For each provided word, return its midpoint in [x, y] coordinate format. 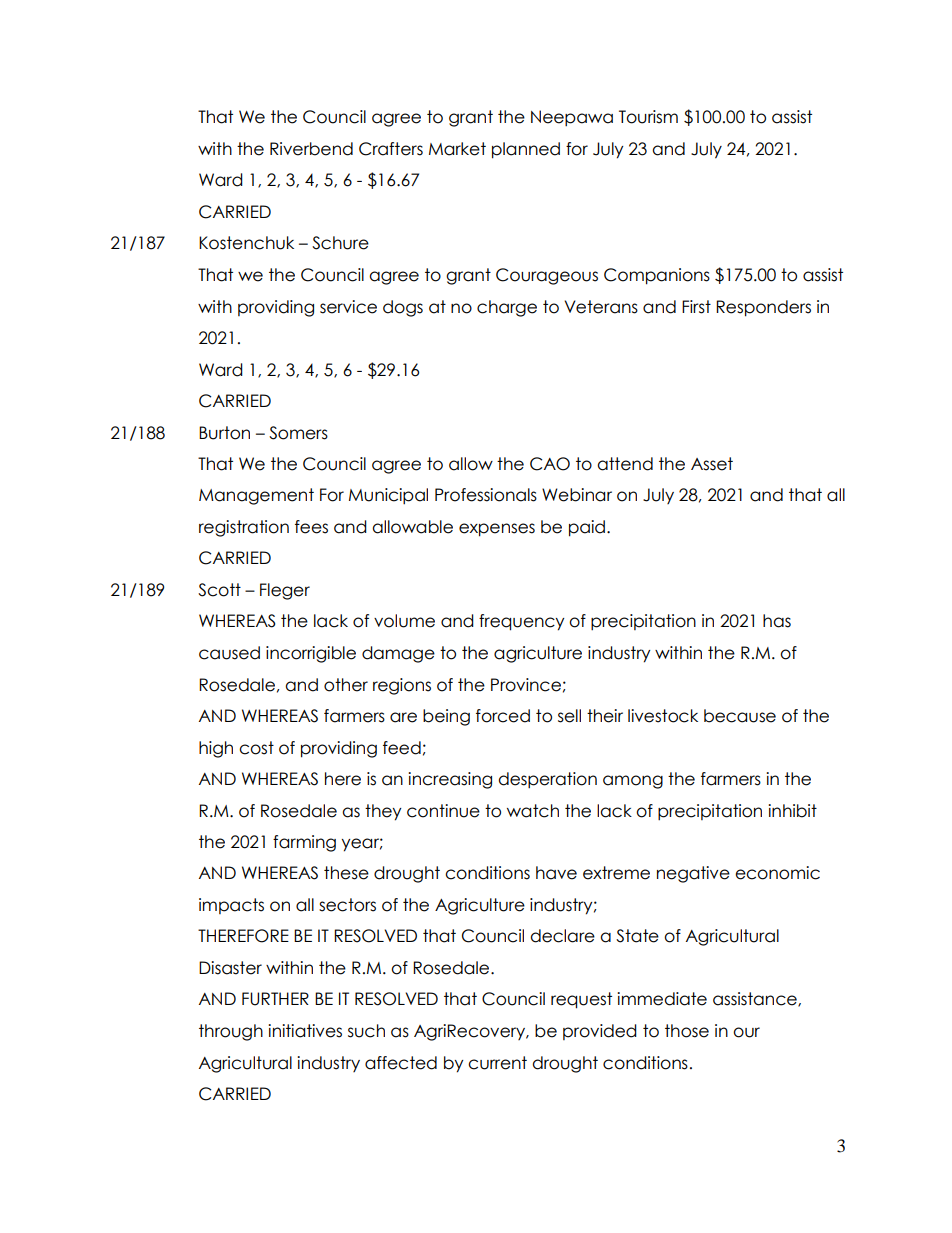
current [497, 1063]
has [777, 621]
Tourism [648, 117]
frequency [522, 622]
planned [526, 150]
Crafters [391, 149]
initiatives [305, 1031]
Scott [219, 590]
